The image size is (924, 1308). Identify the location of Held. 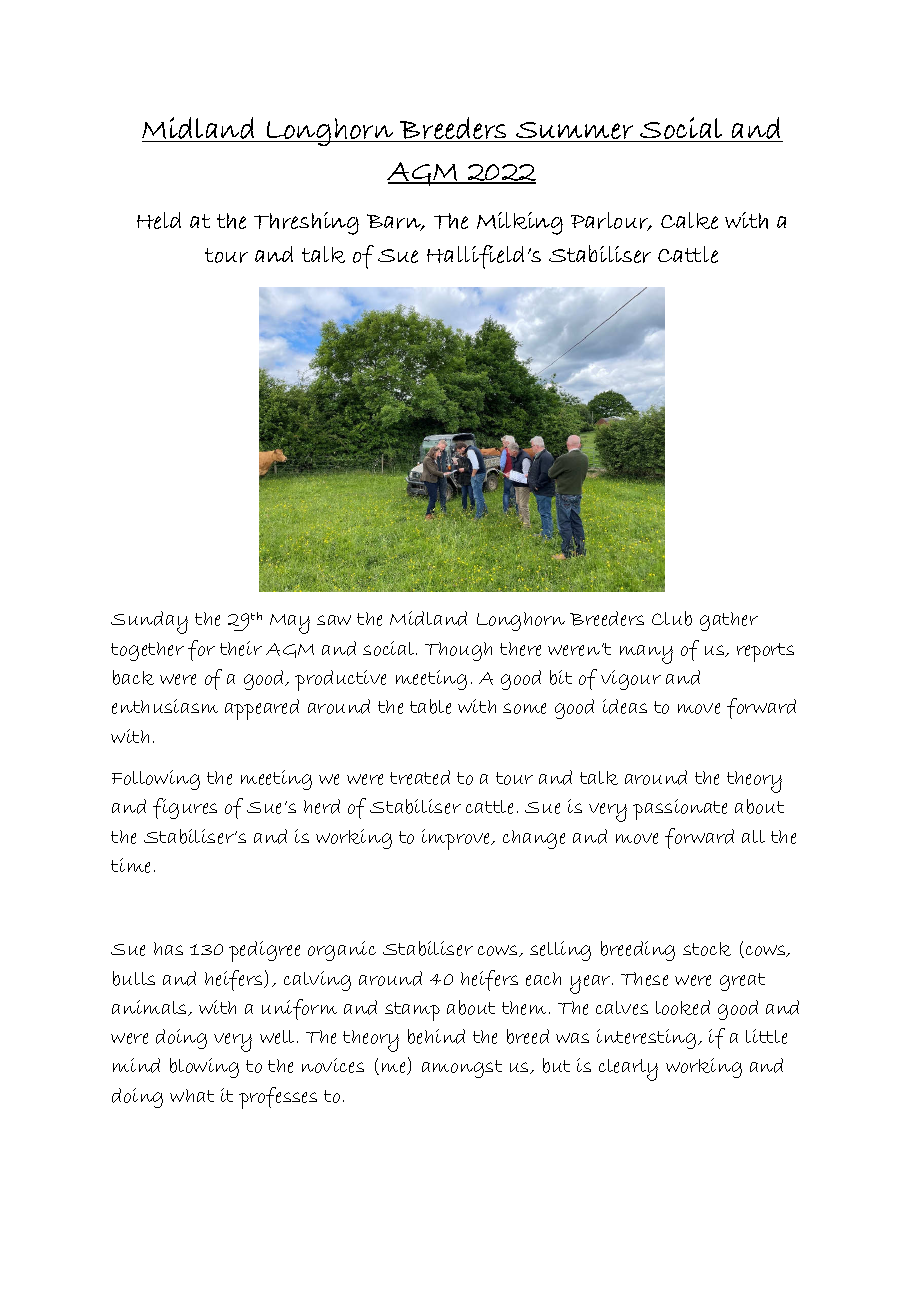
(159, 220).
